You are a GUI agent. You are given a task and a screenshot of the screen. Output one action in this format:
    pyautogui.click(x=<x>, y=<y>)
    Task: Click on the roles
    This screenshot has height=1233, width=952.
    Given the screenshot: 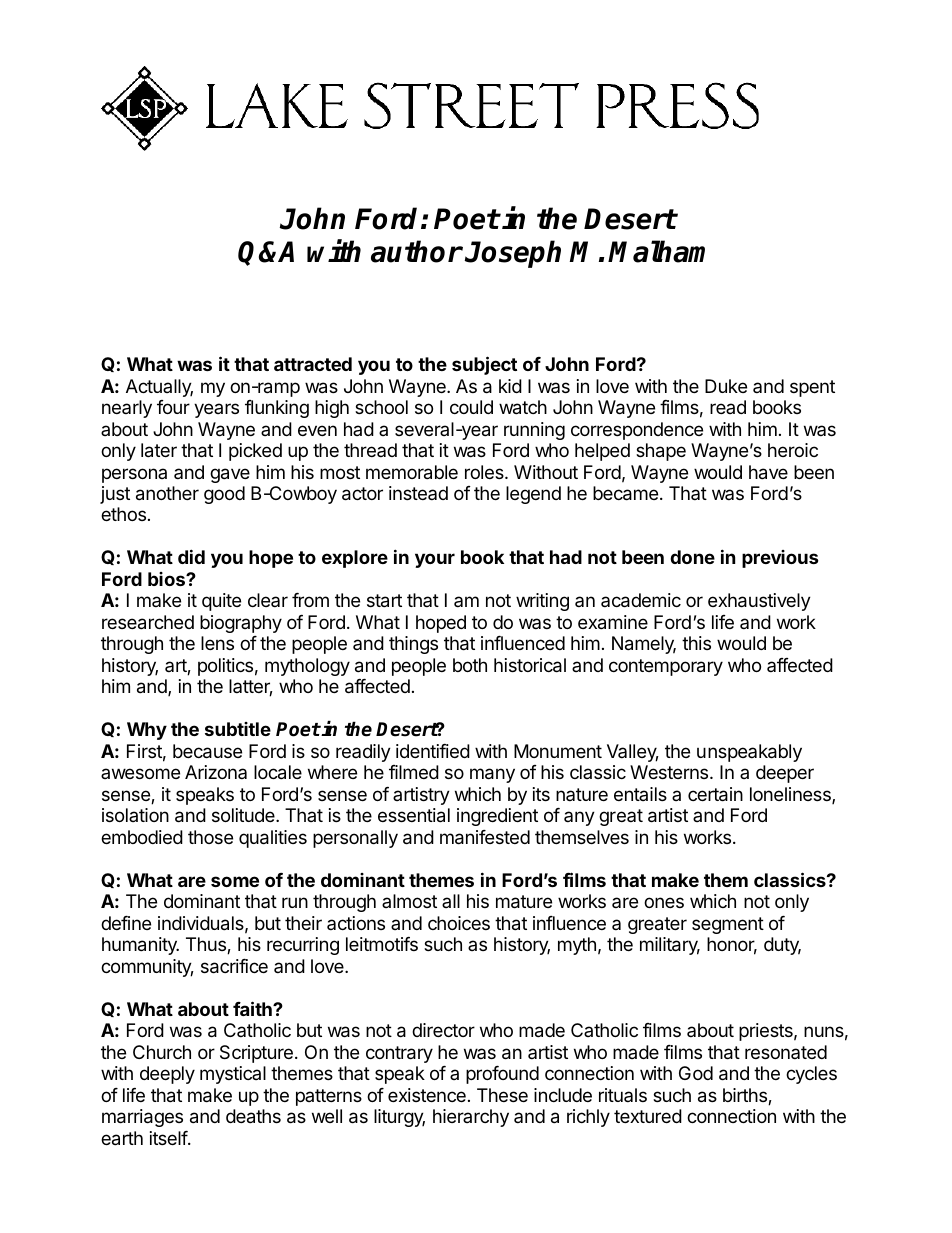 What is the action you would take?
    pyautogui.click(x=485, y=472)
